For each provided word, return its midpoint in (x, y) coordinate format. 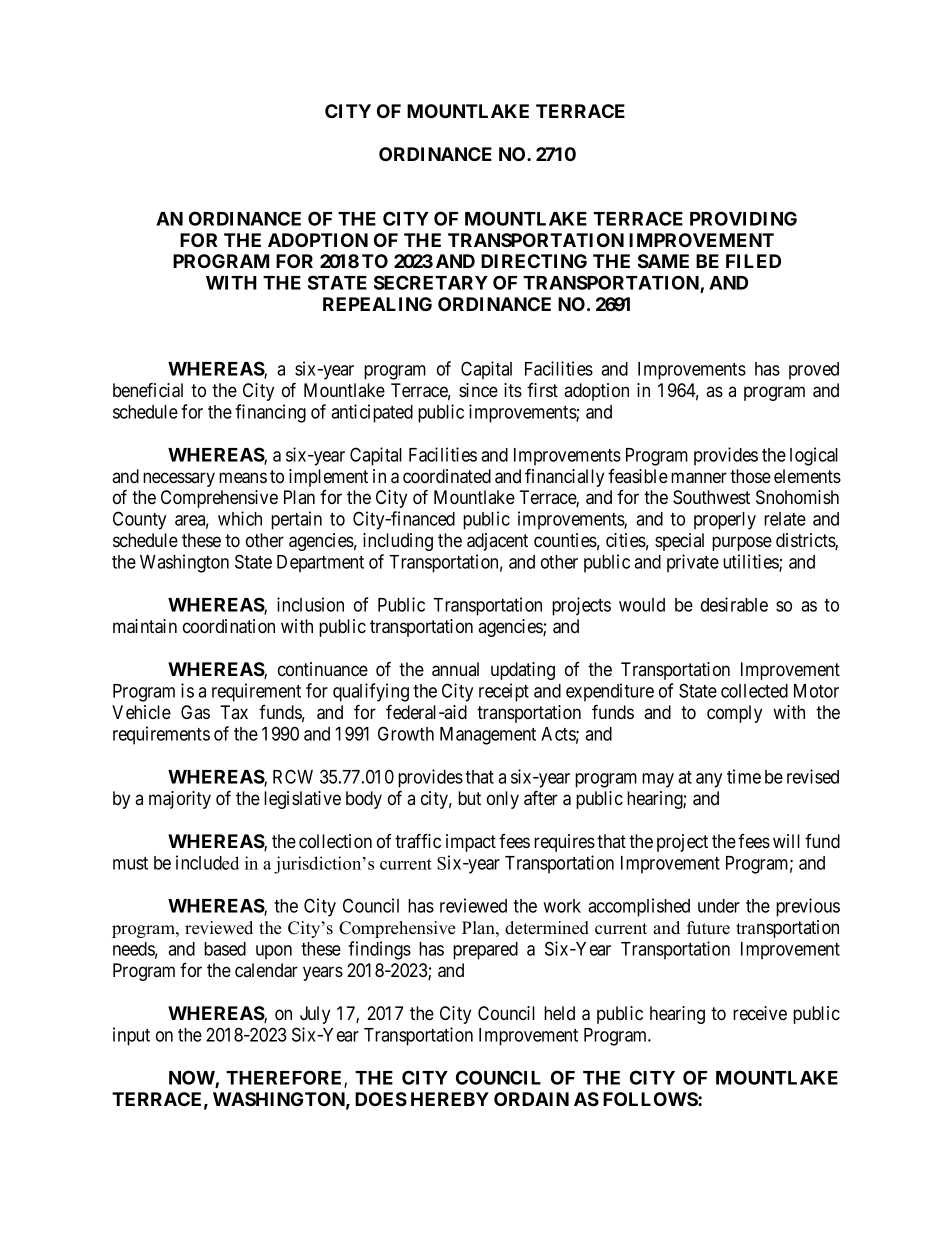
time (744, 776)
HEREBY (450, 1099)
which (240, 518)
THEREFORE (285, 1078)
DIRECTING (534, 261)
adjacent (497, 542)
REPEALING (377, 304)
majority (180, 800)
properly (725, 521)
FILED (753, 261)
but (469, 798)
